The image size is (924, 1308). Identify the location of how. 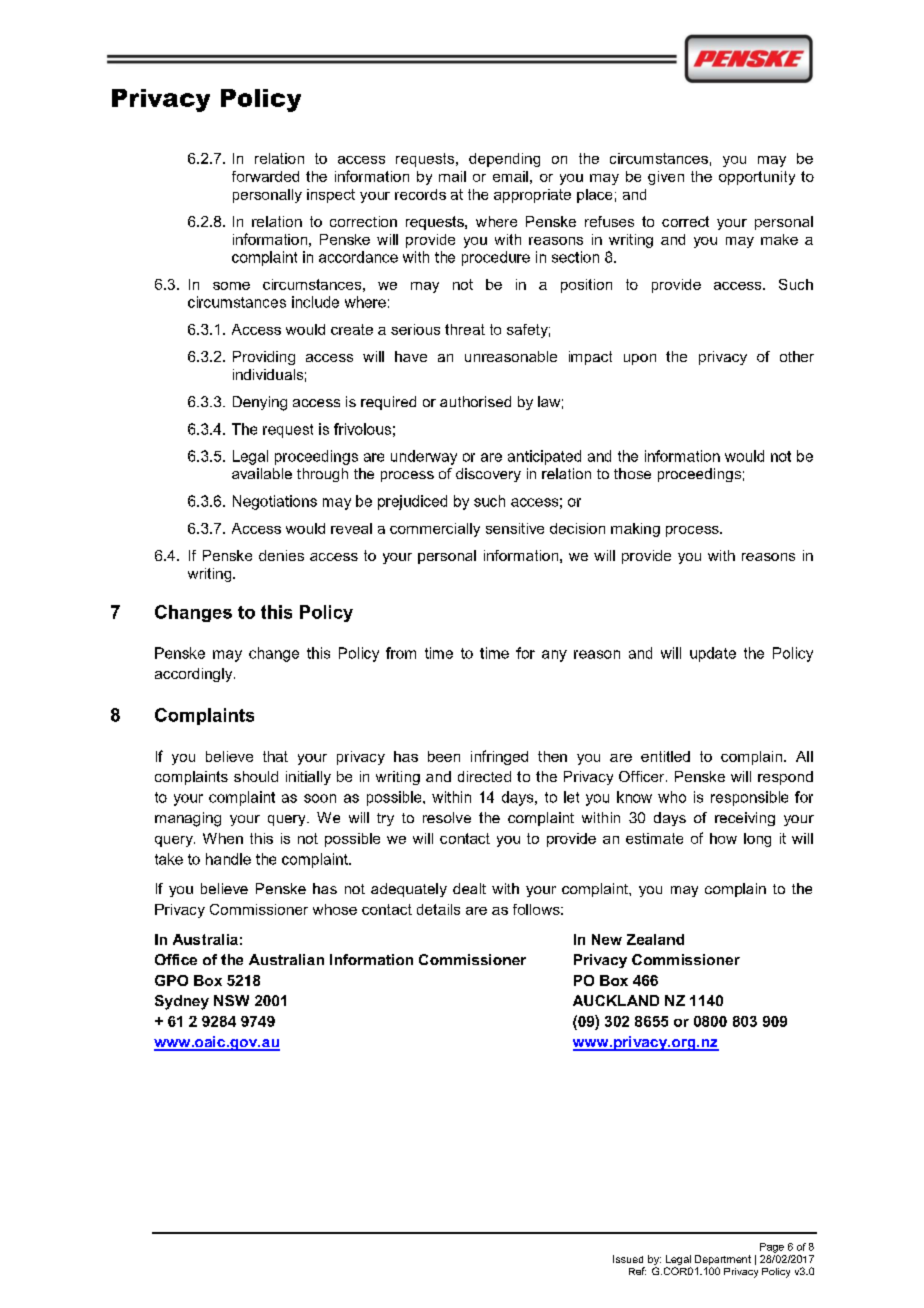
(723, 838).
